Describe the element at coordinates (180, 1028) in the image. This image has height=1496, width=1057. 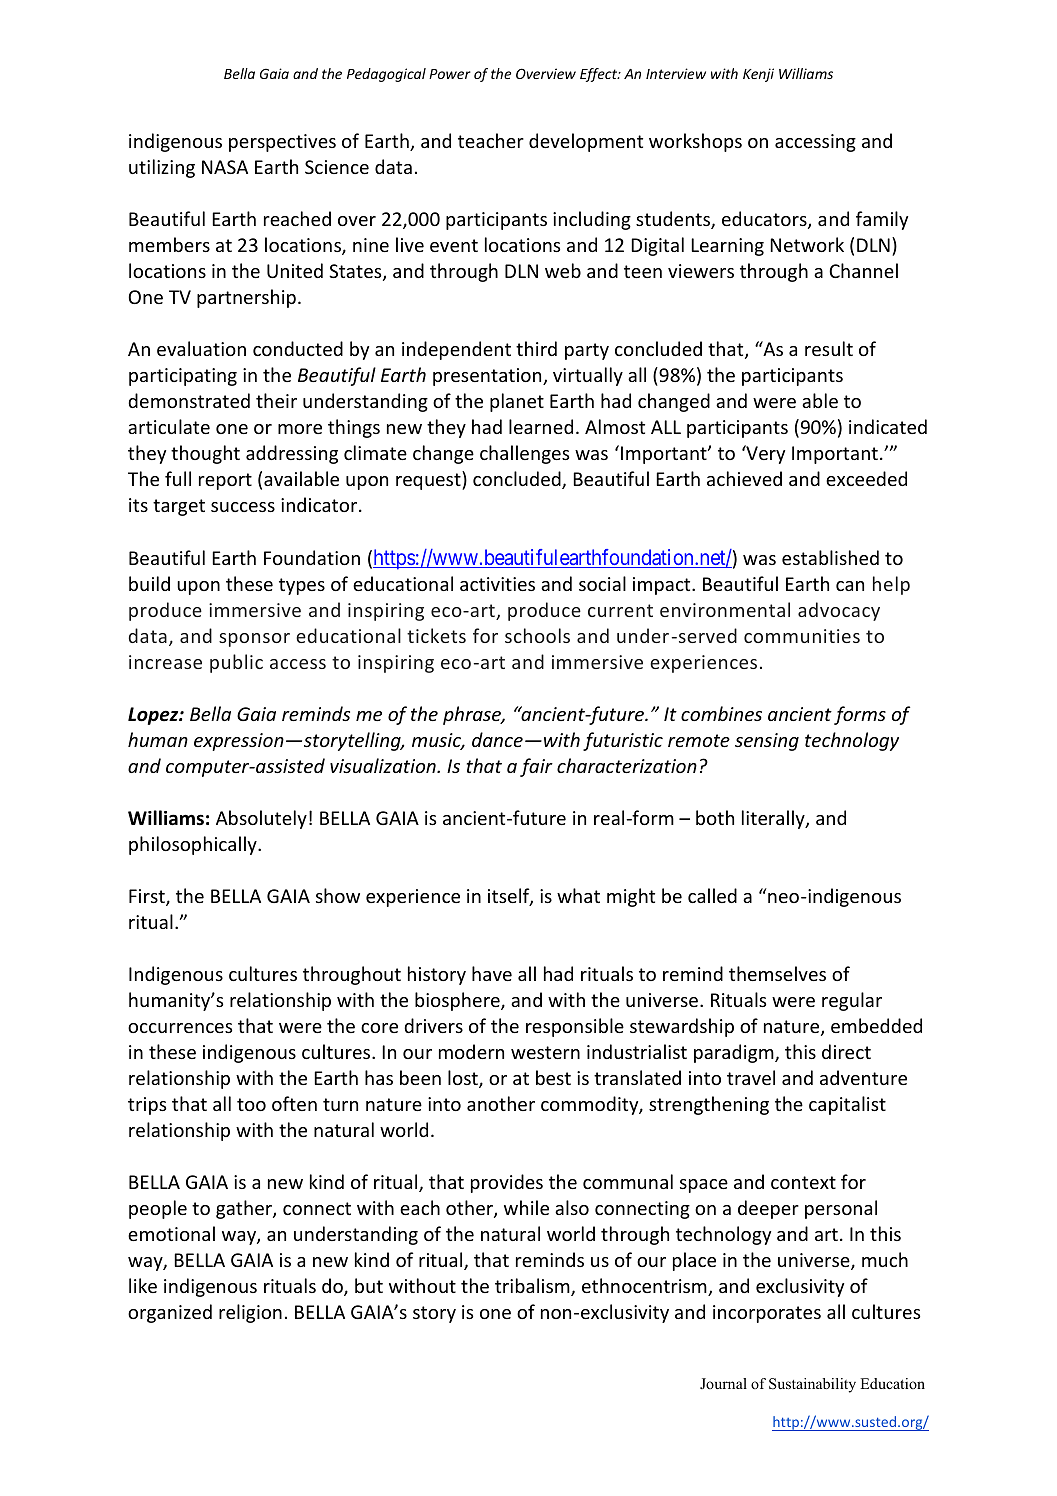
I see `occurrences` at that location.
